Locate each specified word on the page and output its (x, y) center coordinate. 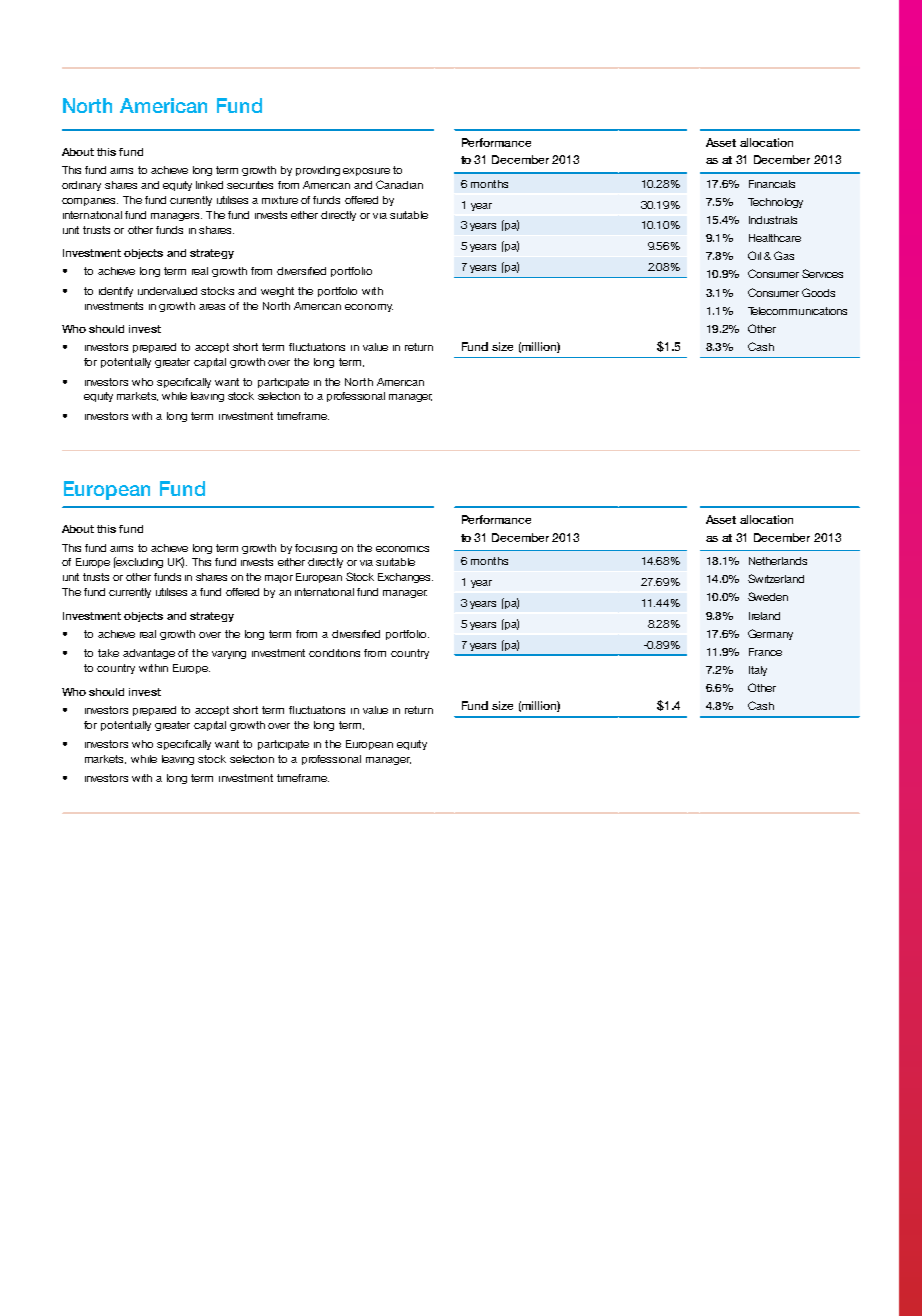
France (765, 652)
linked (209, 185)
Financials (772, 184)
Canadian (399, 184)
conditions (334, 653)
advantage (149, 654)
